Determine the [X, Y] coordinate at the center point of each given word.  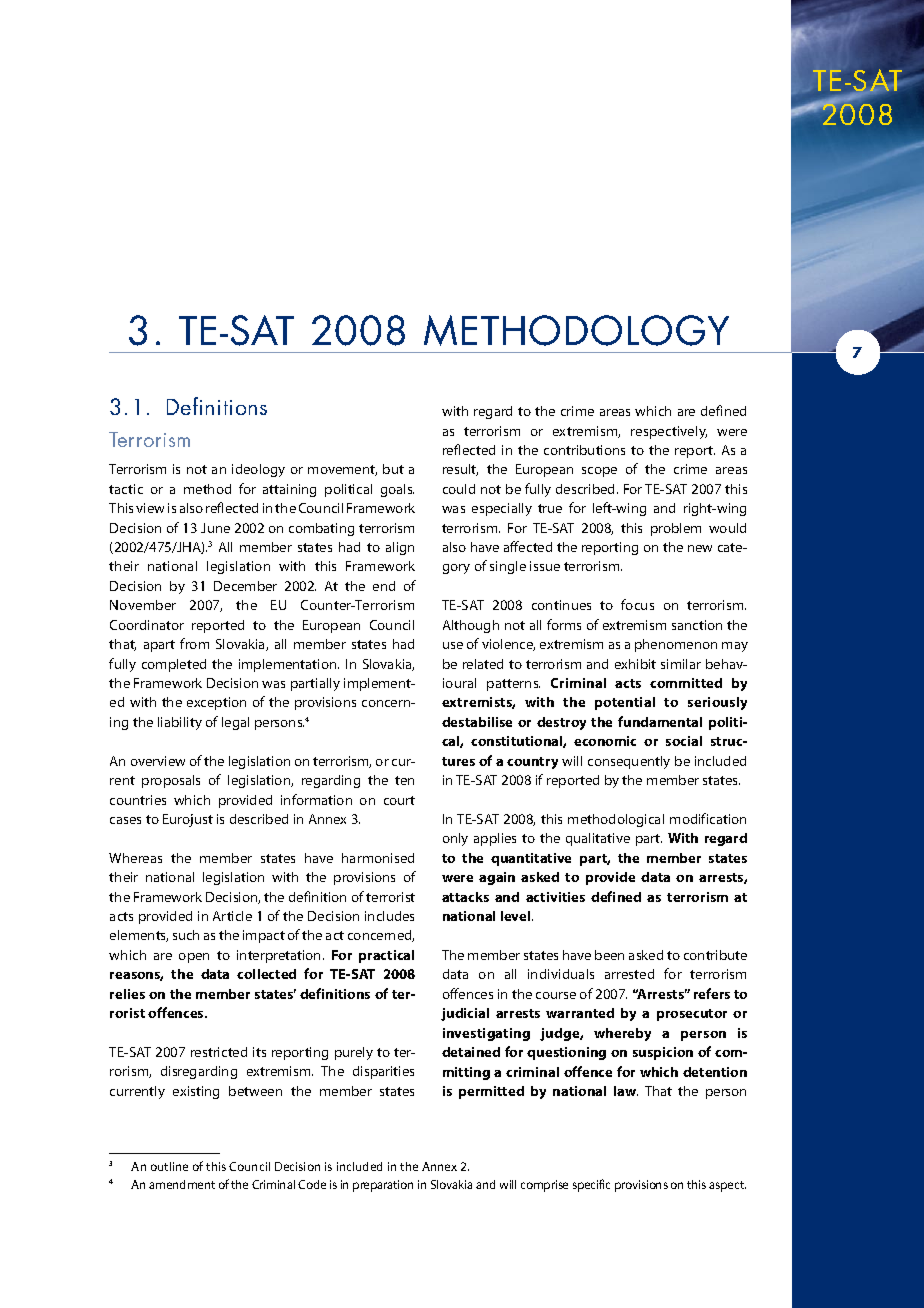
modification [708, 818]
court [399, 800]
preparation [383, 1186]
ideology [258, 470]
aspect [727, 1186]
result [460, 470]
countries [138, 800]
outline [169, 1166]
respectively [669, 432]
